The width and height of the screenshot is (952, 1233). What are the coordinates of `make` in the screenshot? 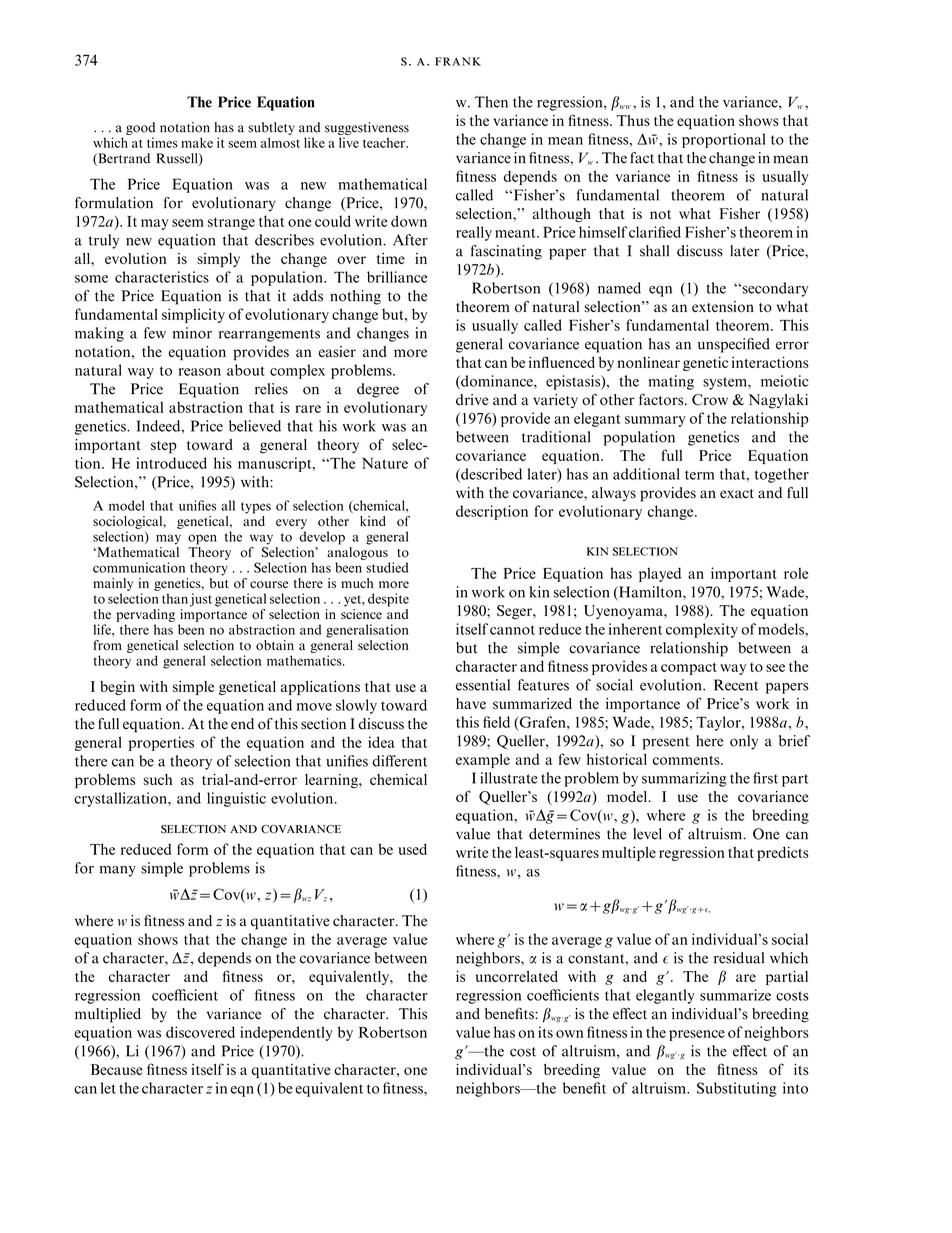 It's located at (197, 142).
